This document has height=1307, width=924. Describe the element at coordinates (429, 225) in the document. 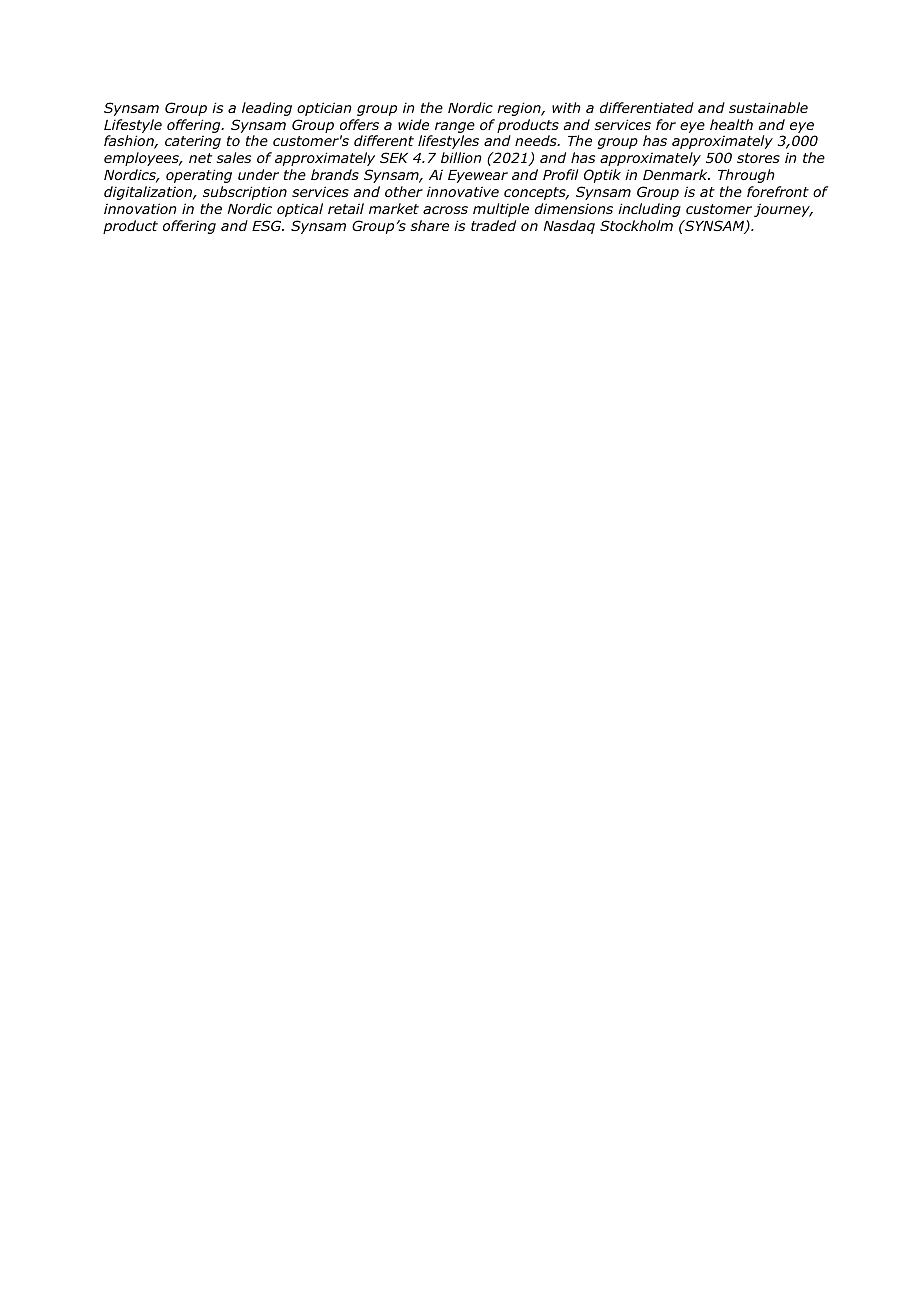

I see `share` at that location.
